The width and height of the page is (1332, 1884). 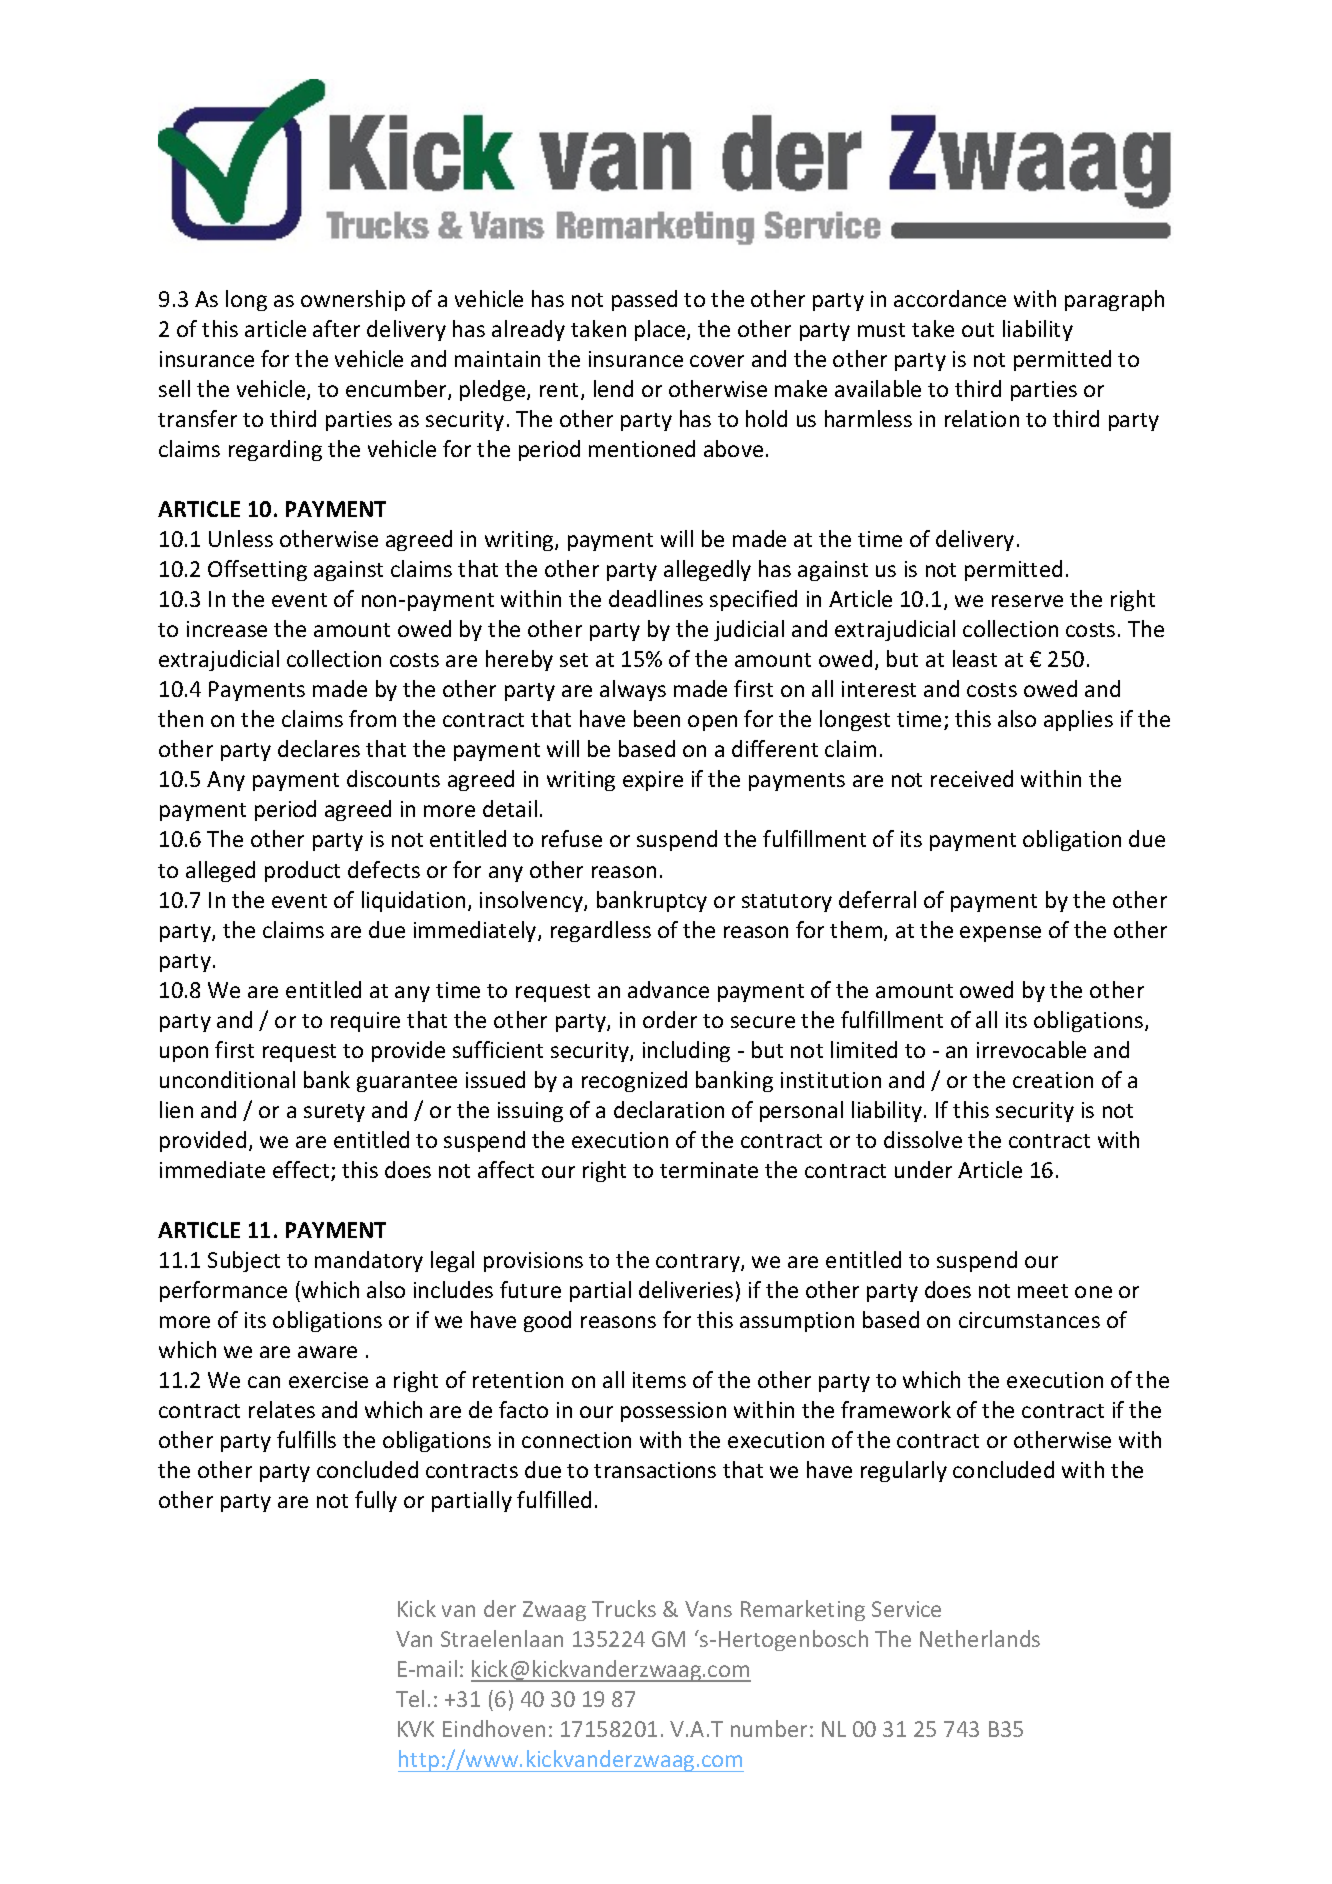 What do you see at coordinates (1031, 1049) in the page?
I see `irrevocable` at bounding box center [1031, 1049].
